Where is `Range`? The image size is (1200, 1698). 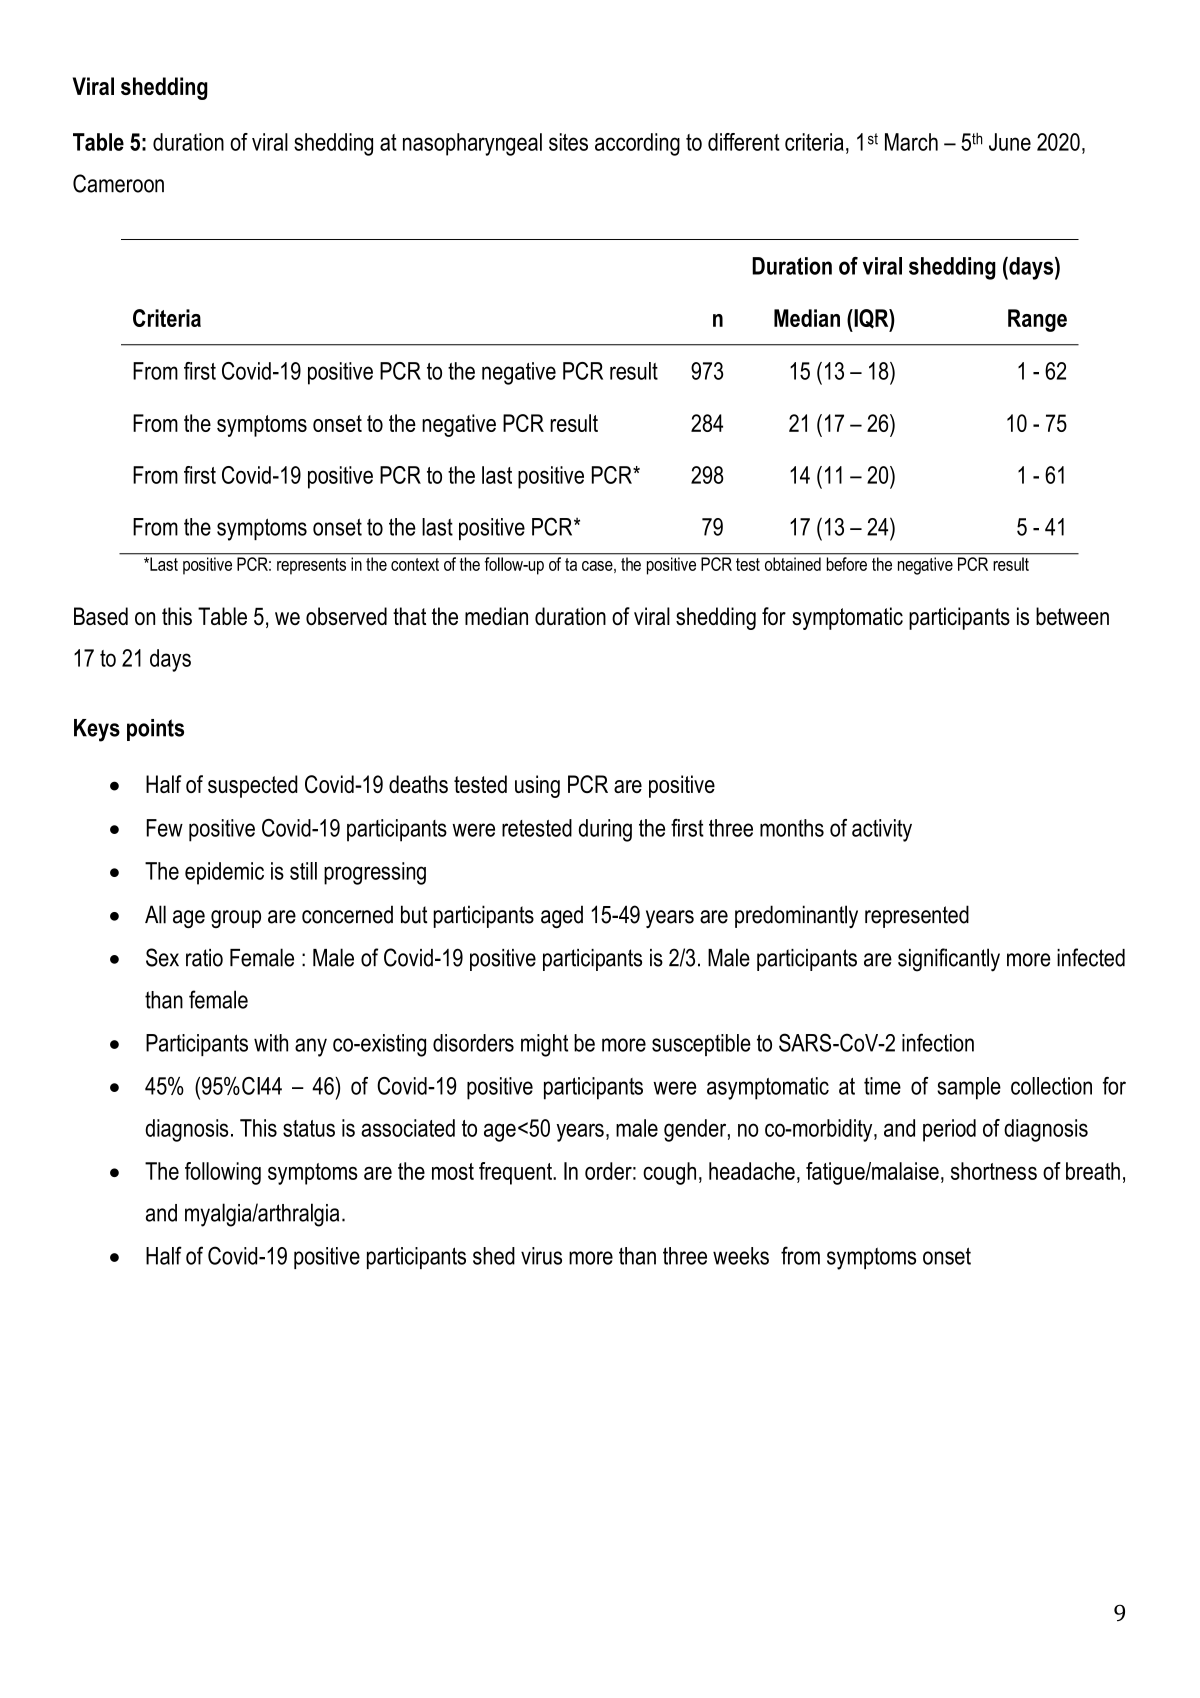
Range is located at coordinates (1037, 320).
